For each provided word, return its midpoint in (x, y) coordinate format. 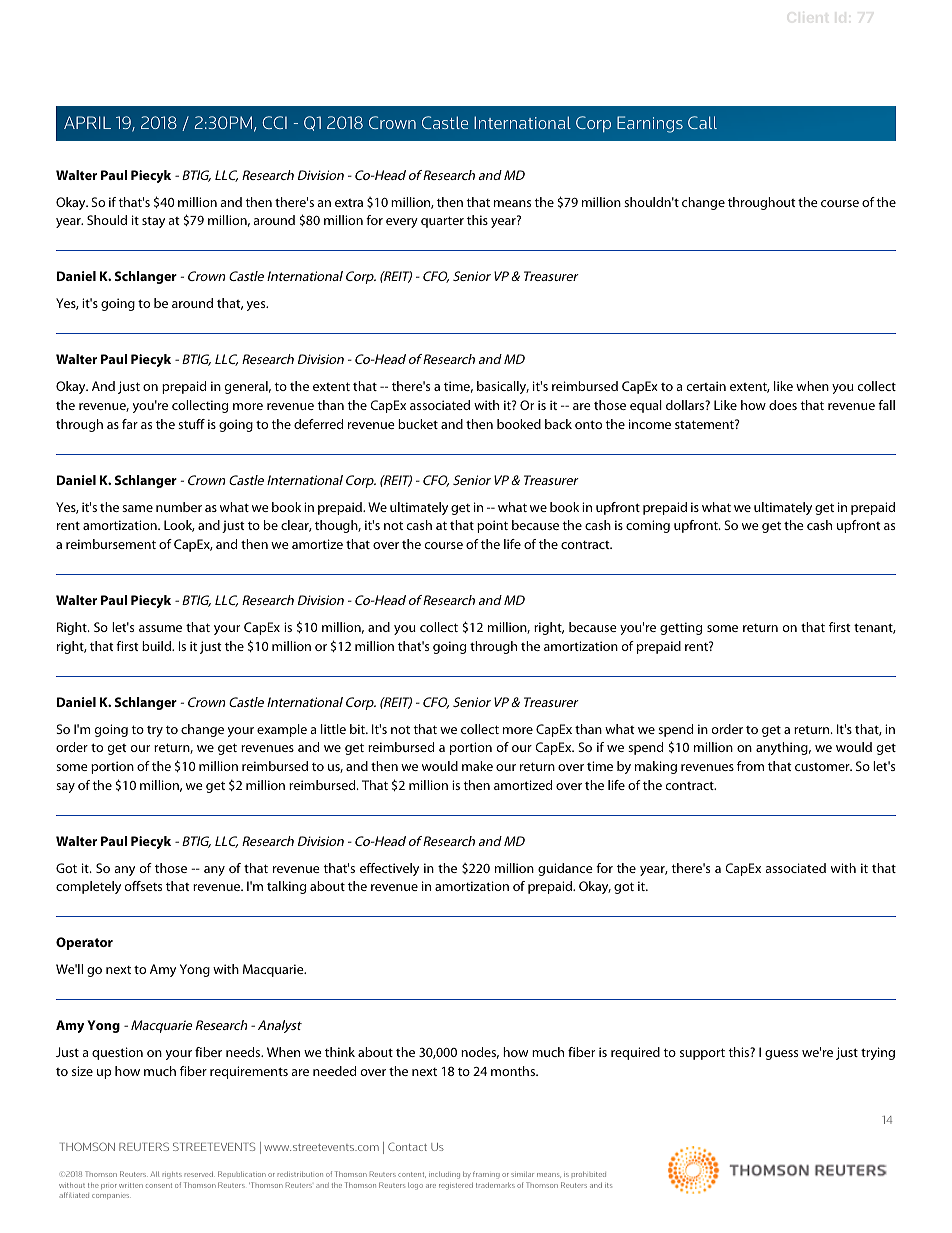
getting (681, 628)
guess (781, 1055)
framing (486, 1175)
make (477, 766)
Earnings (650, 124)
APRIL (87, 122)
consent (159, 1185)
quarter (442, 222)
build (157, 646)
